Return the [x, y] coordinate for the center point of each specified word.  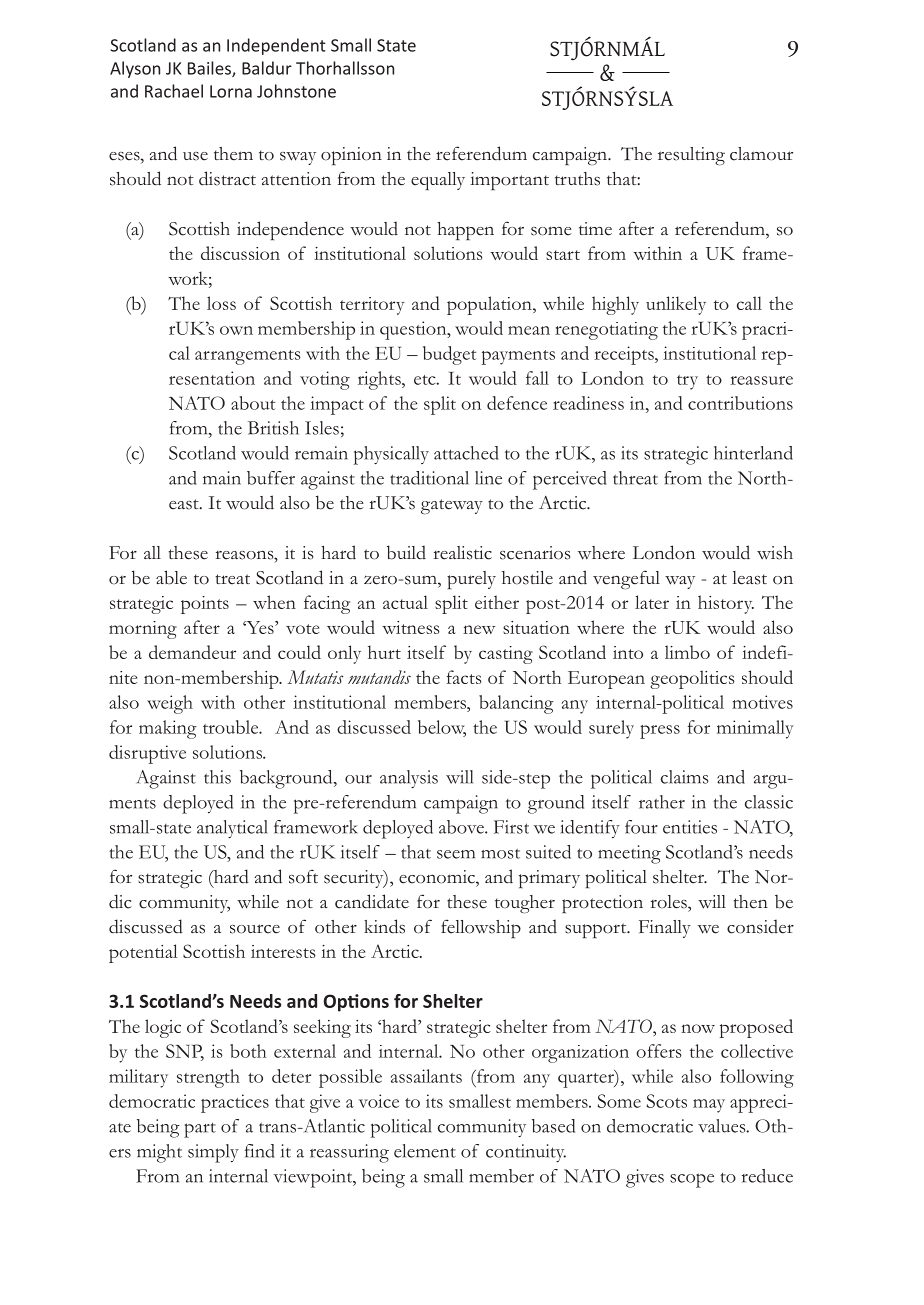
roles [670, 902]
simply [213, 1153]
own [236, 330]
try [687, 382]
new [479, 629]
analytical [232, 829]
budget [449, 355]
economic [438, 877]
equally [438, 181]
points [205, 605]
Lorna [231, 91]
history [726, 604]
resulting [691, 156]
